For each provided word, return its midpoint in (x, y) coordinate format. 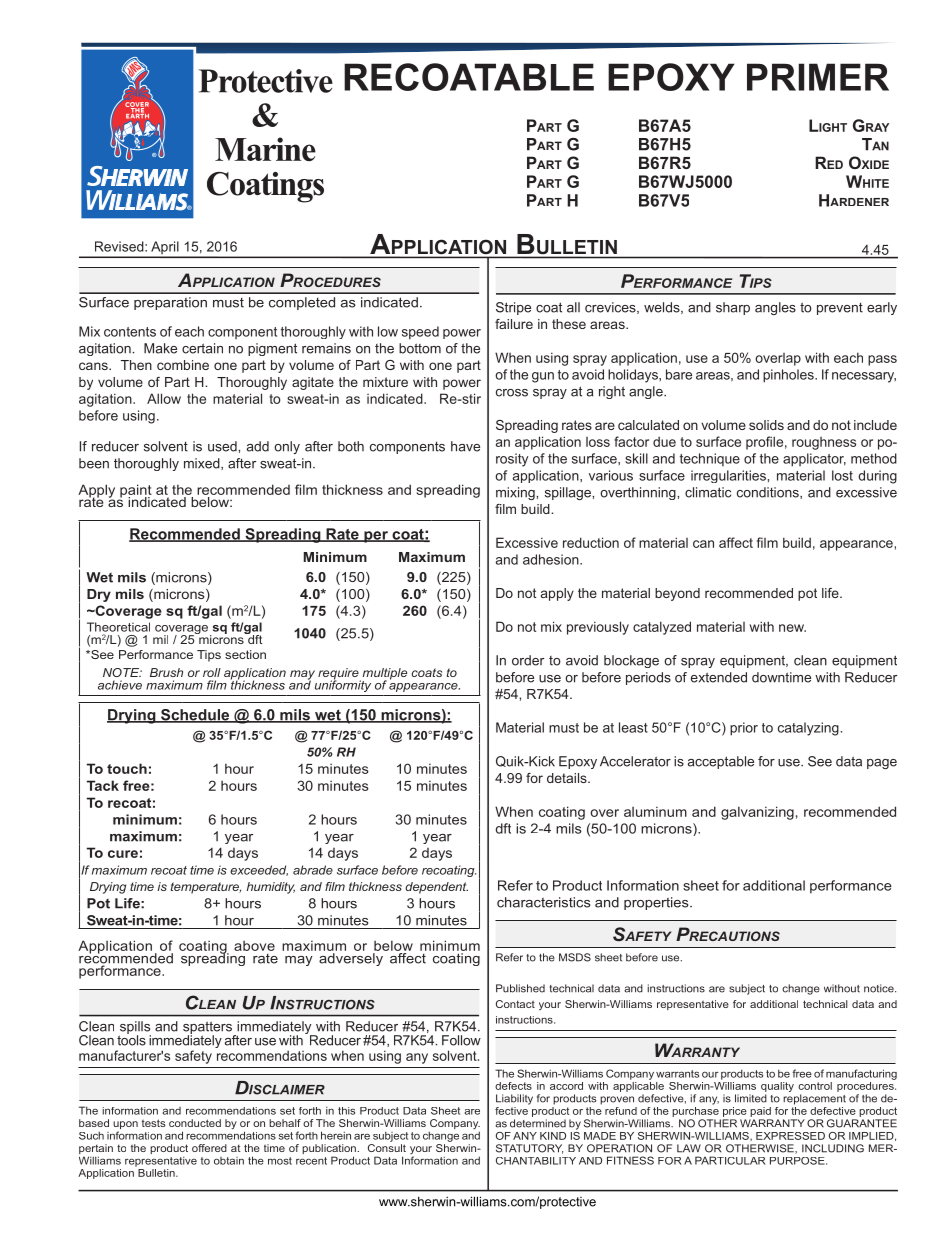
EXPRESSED (790, 1136)
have (465, 446)
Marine (265, 149)
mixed (203, 464)
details (568, 778)
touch (127, 768)
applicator (814, 460)
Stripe (513, 308)
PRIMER (818, 77)
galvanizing (757, 813)
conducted (195, 1123)
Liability (514, 1099)
